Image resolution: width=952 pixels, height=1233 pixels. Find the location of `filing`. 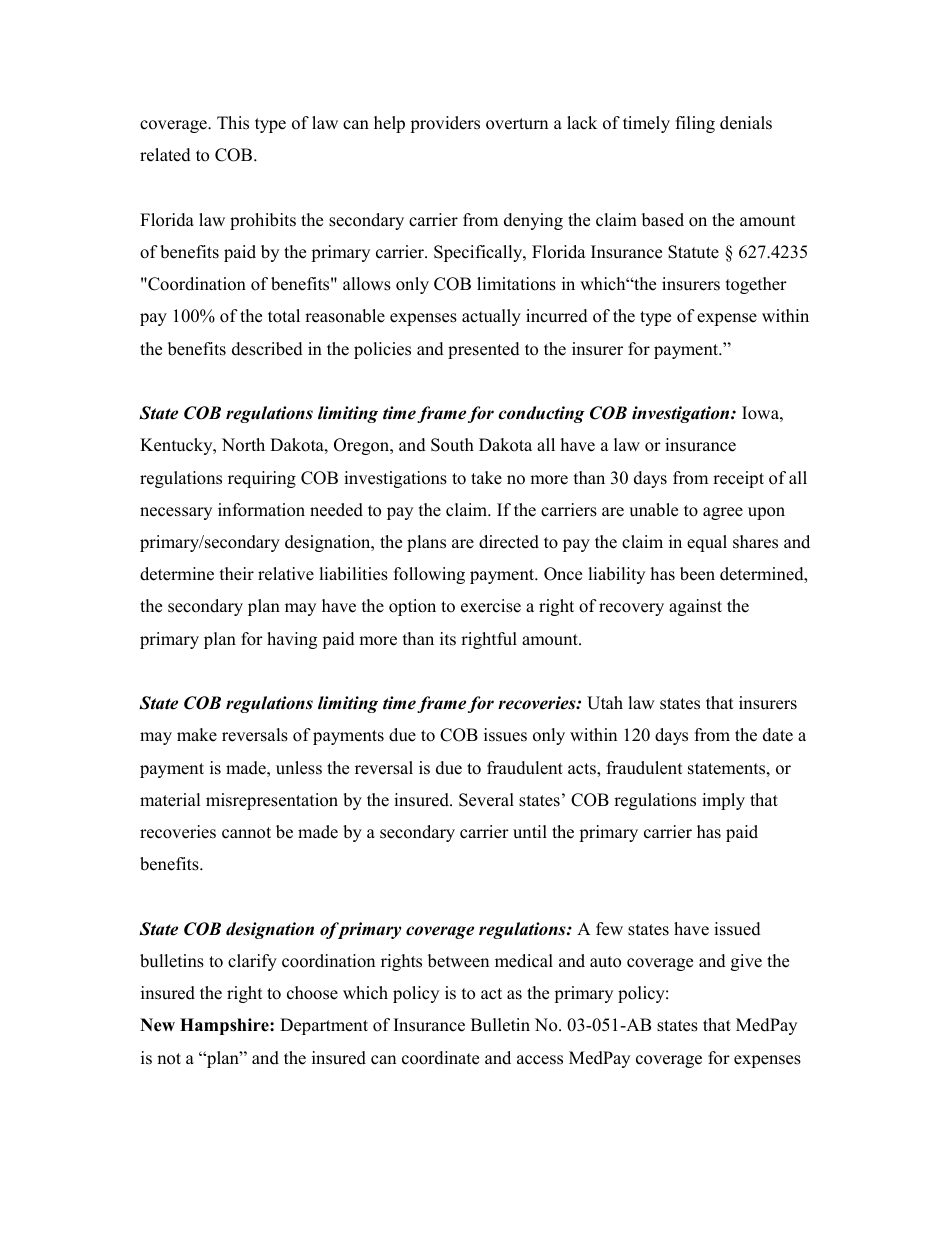

filing is located at coordinates (695, 124).
